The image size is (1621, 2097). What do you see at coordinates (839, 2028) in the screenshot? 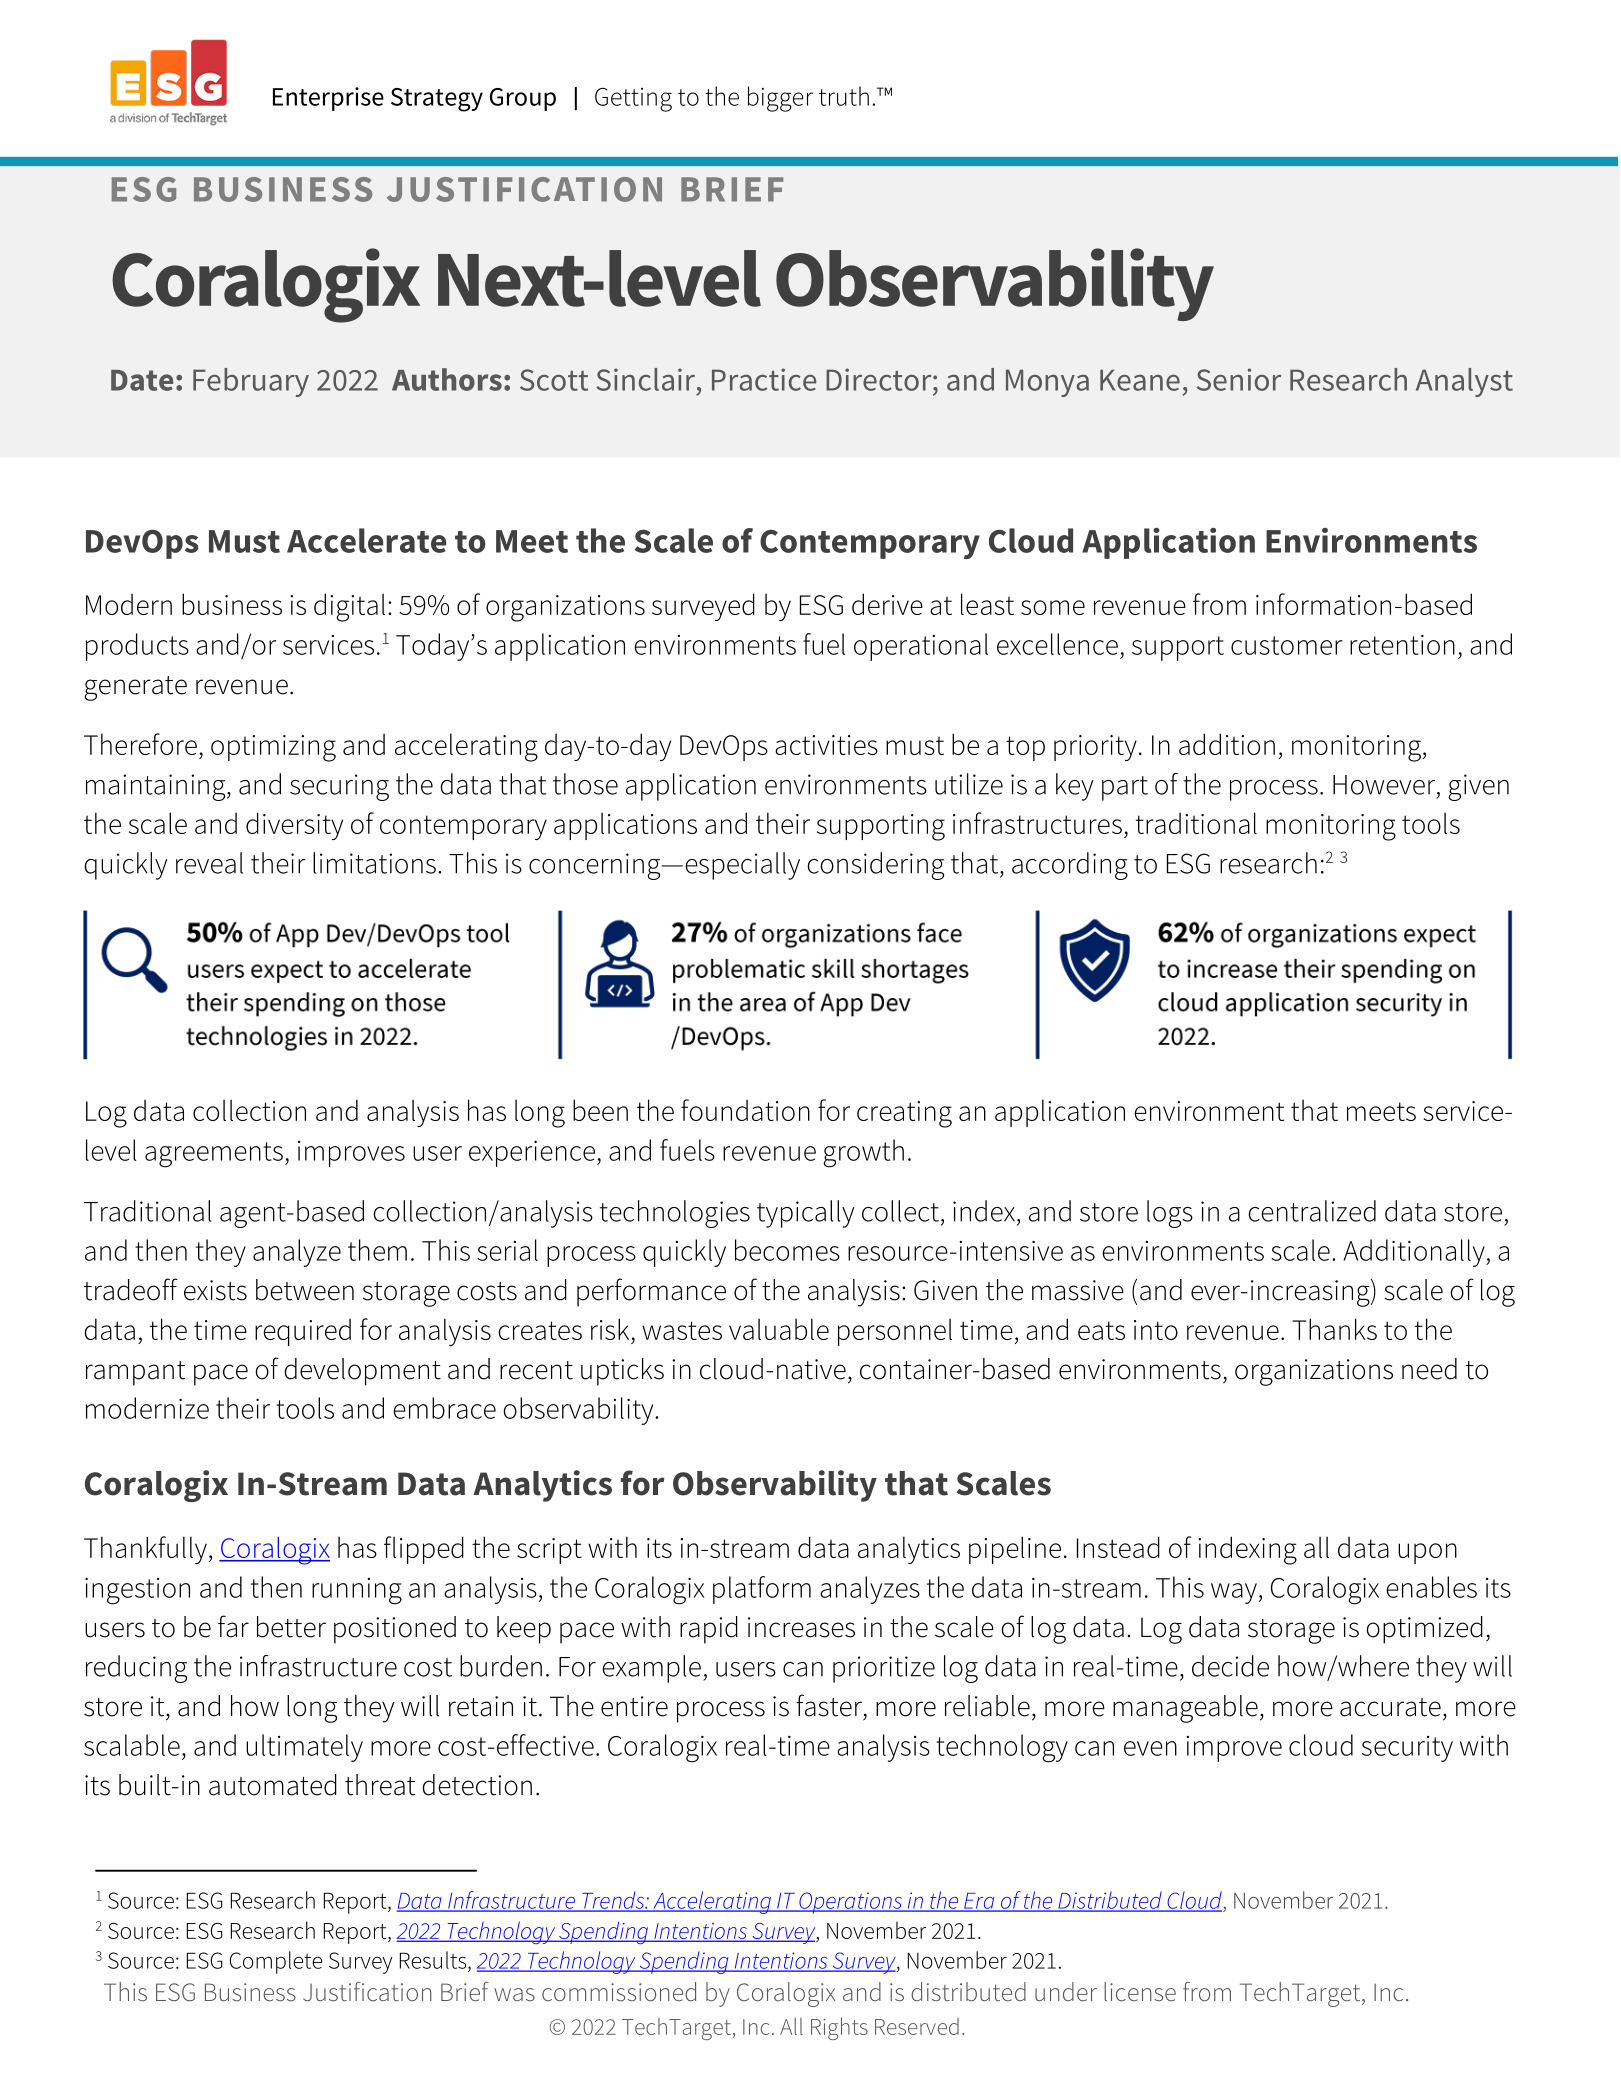
I see `Rights` at bounding box center [839, 2028].
